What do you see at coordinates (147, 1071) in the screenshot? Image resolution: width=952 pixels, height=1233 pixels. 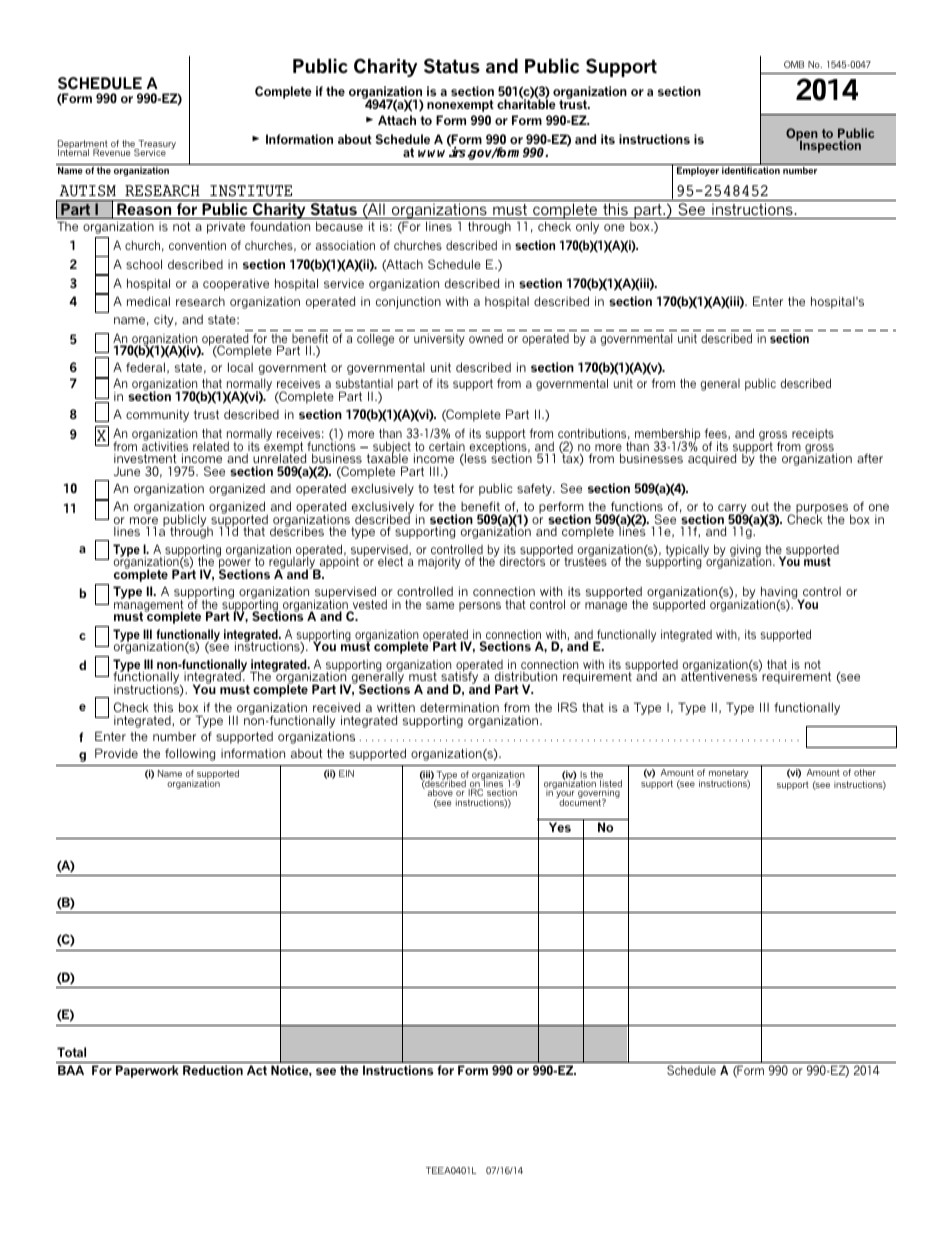 I see `Paperwork` at bounding box center [147, 1071].
